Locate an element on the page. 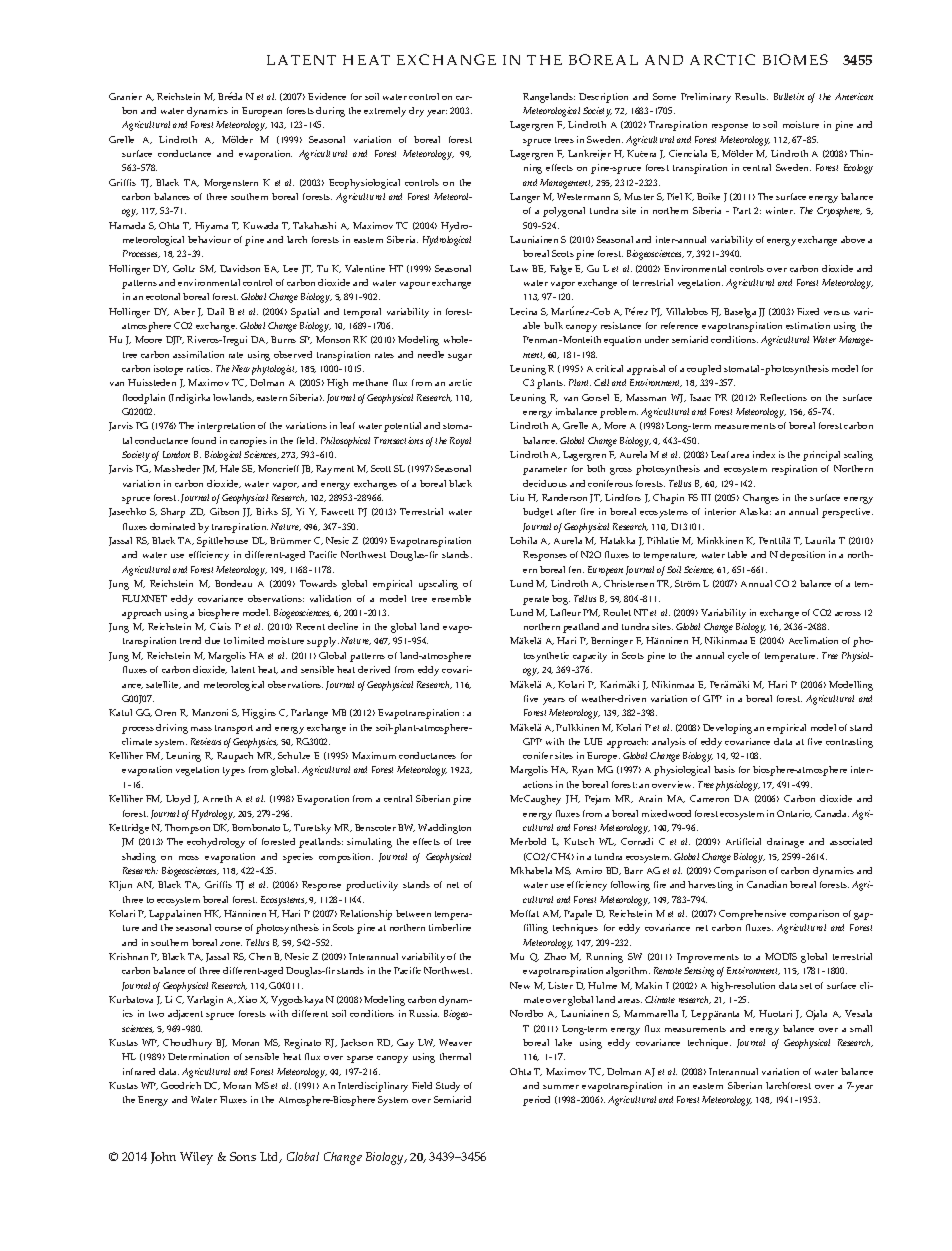 This image has height=1251, width=952. Morgenstern is located at coordinates (231, 184).
